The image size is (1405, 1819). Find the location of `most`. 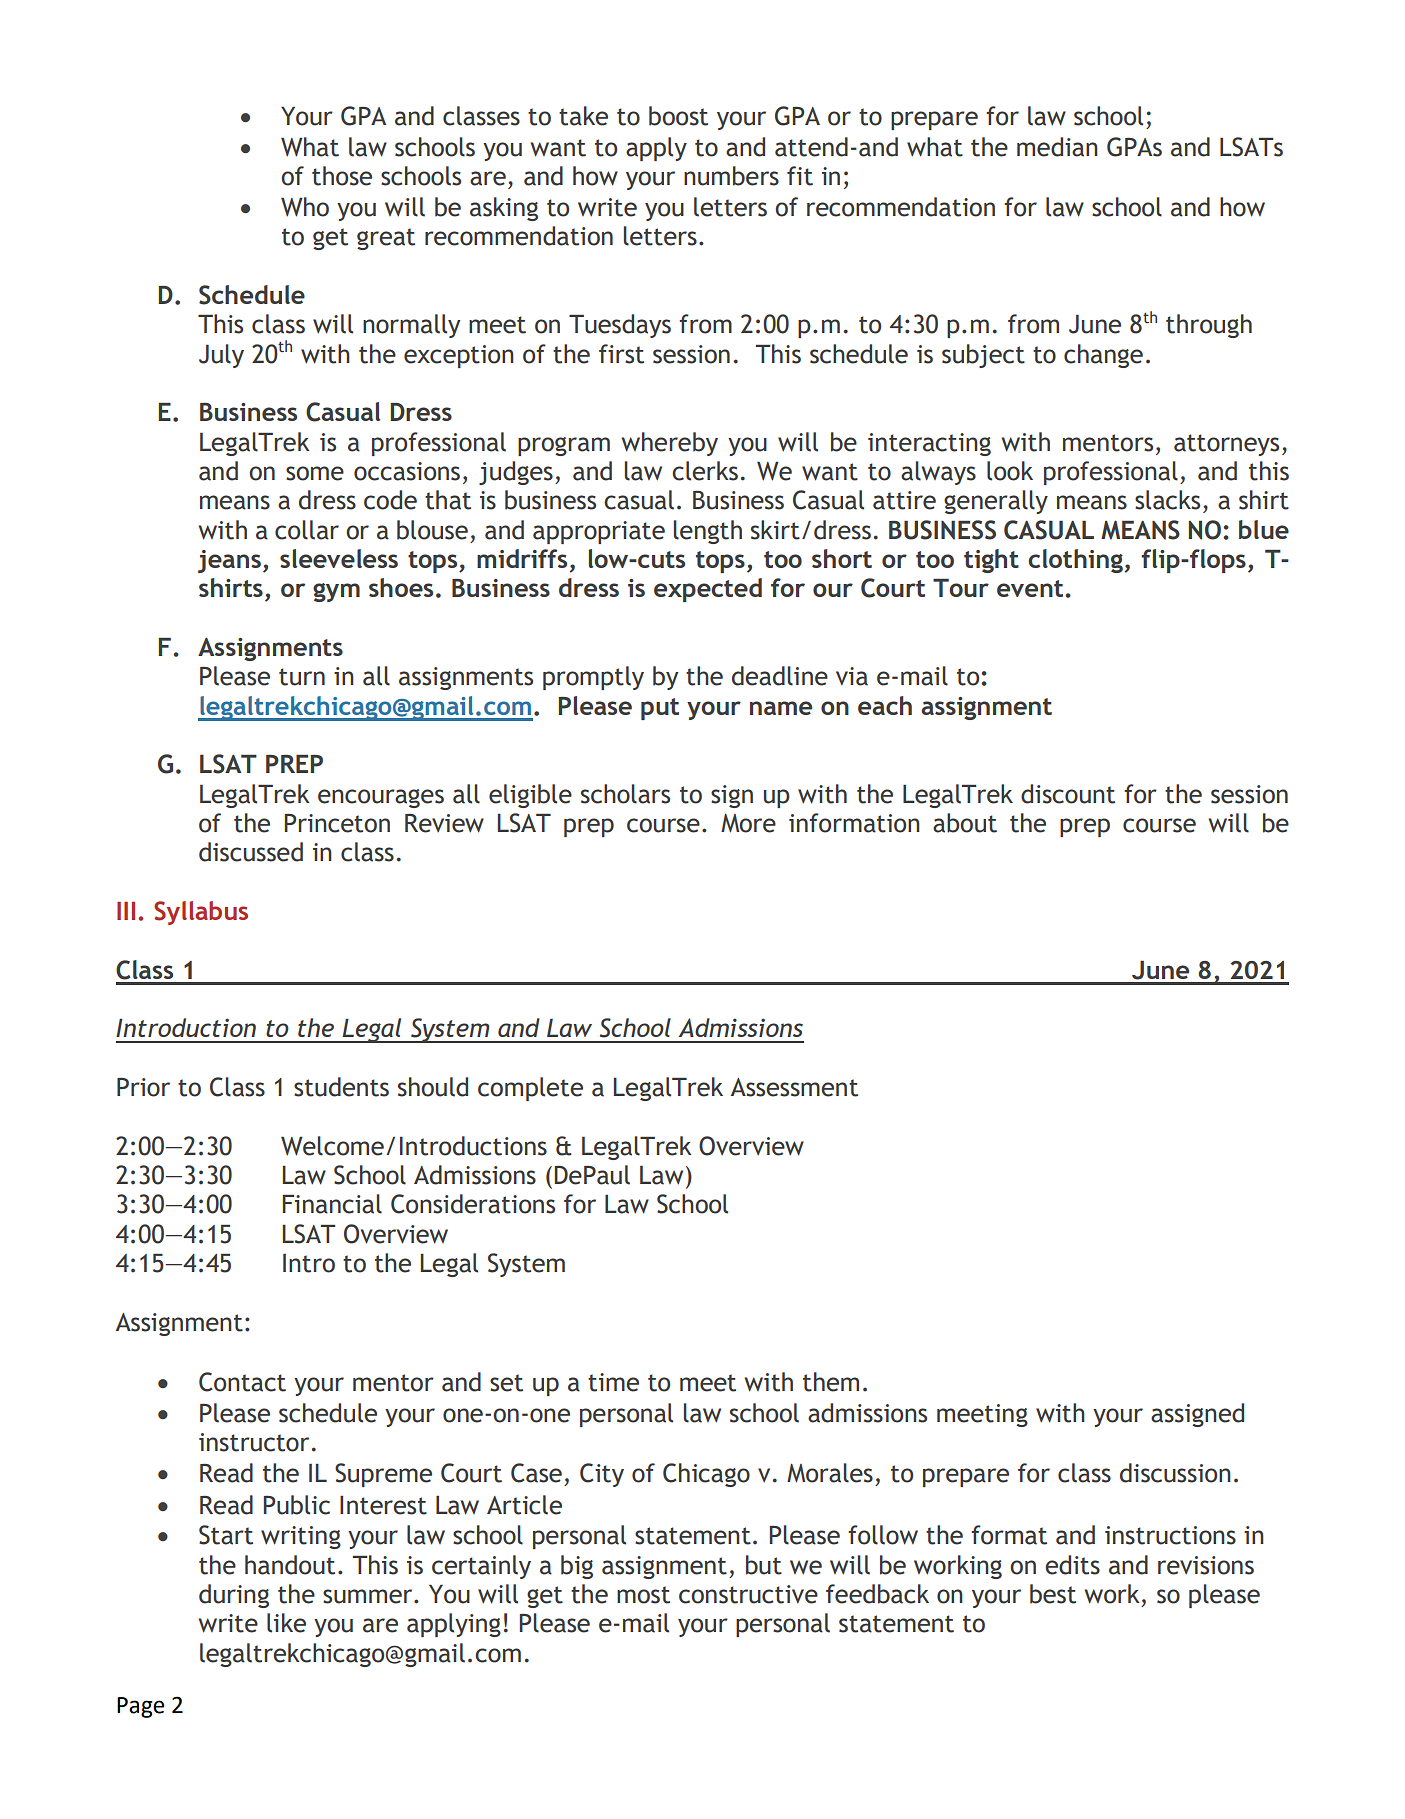

most is located at coordinates (643, 1595).
